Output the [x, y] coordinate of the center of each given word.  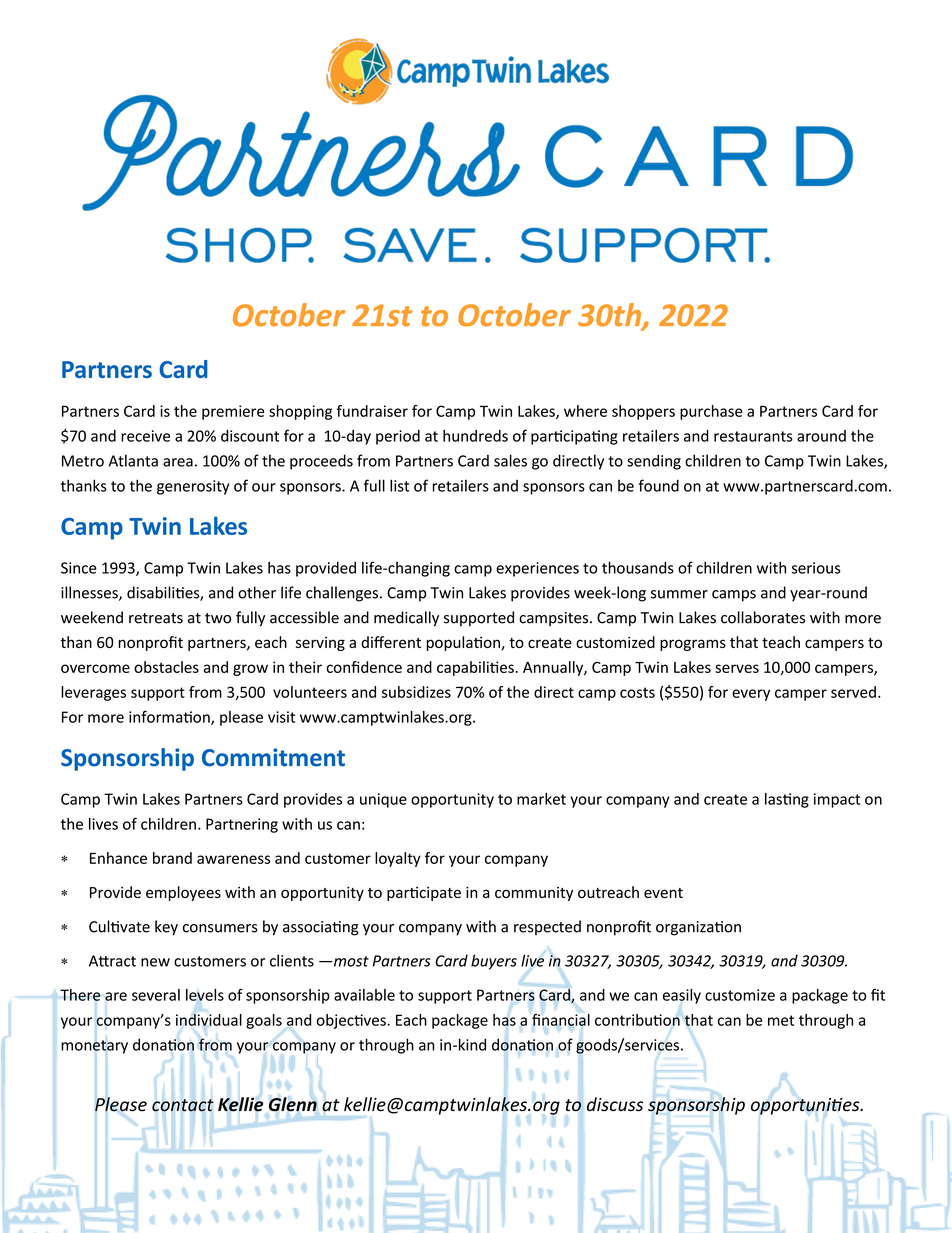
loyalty [398, 859]
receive [145, 436]
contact [183, 1105]
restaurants [753, 436]
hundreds [475, 436]
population [464, 643]
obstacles [166, 667]
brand [172, 858]
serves [737, 668]
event [663, 893]
